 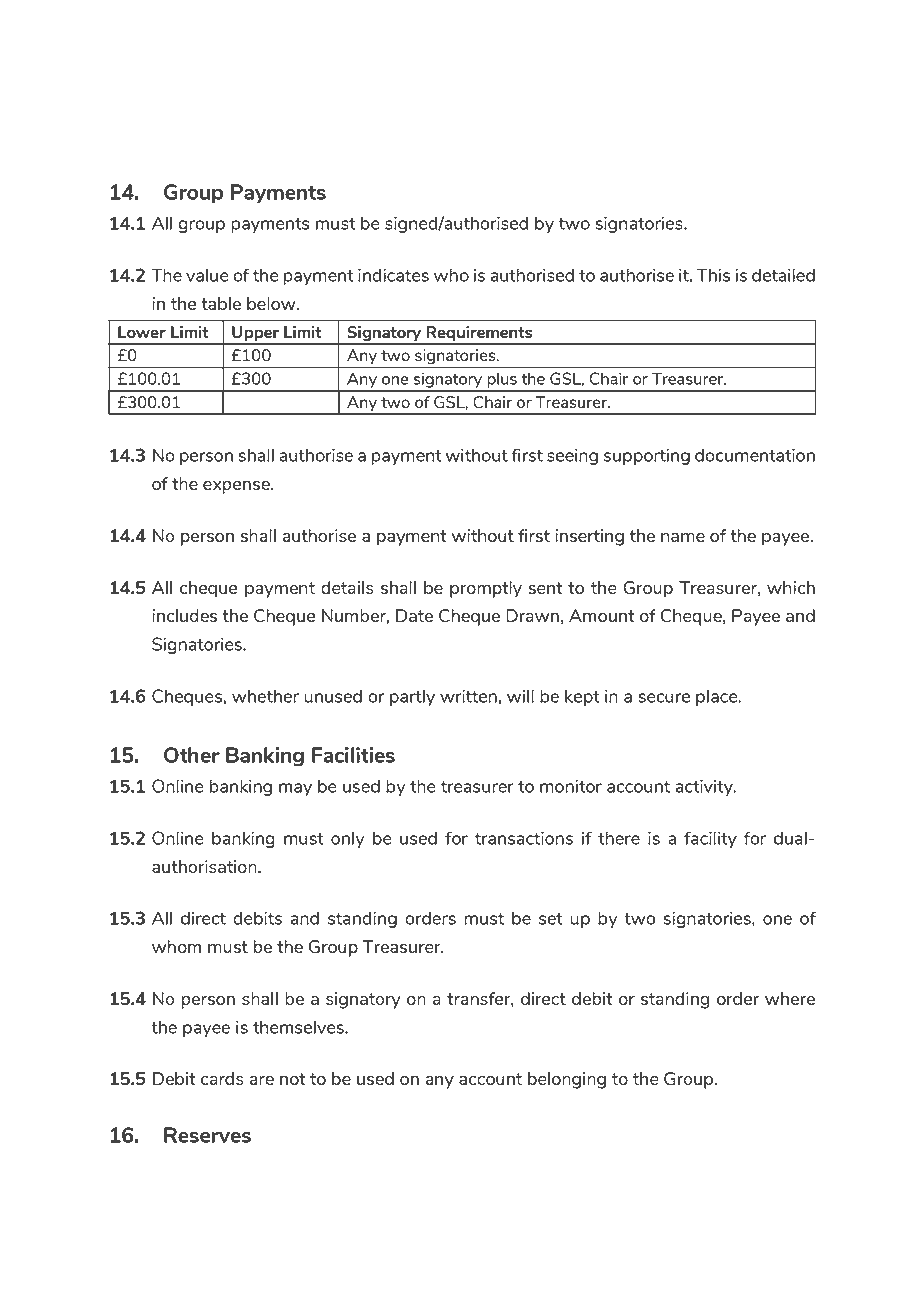 I want to click on transactions, so click(x=524, y=838).
